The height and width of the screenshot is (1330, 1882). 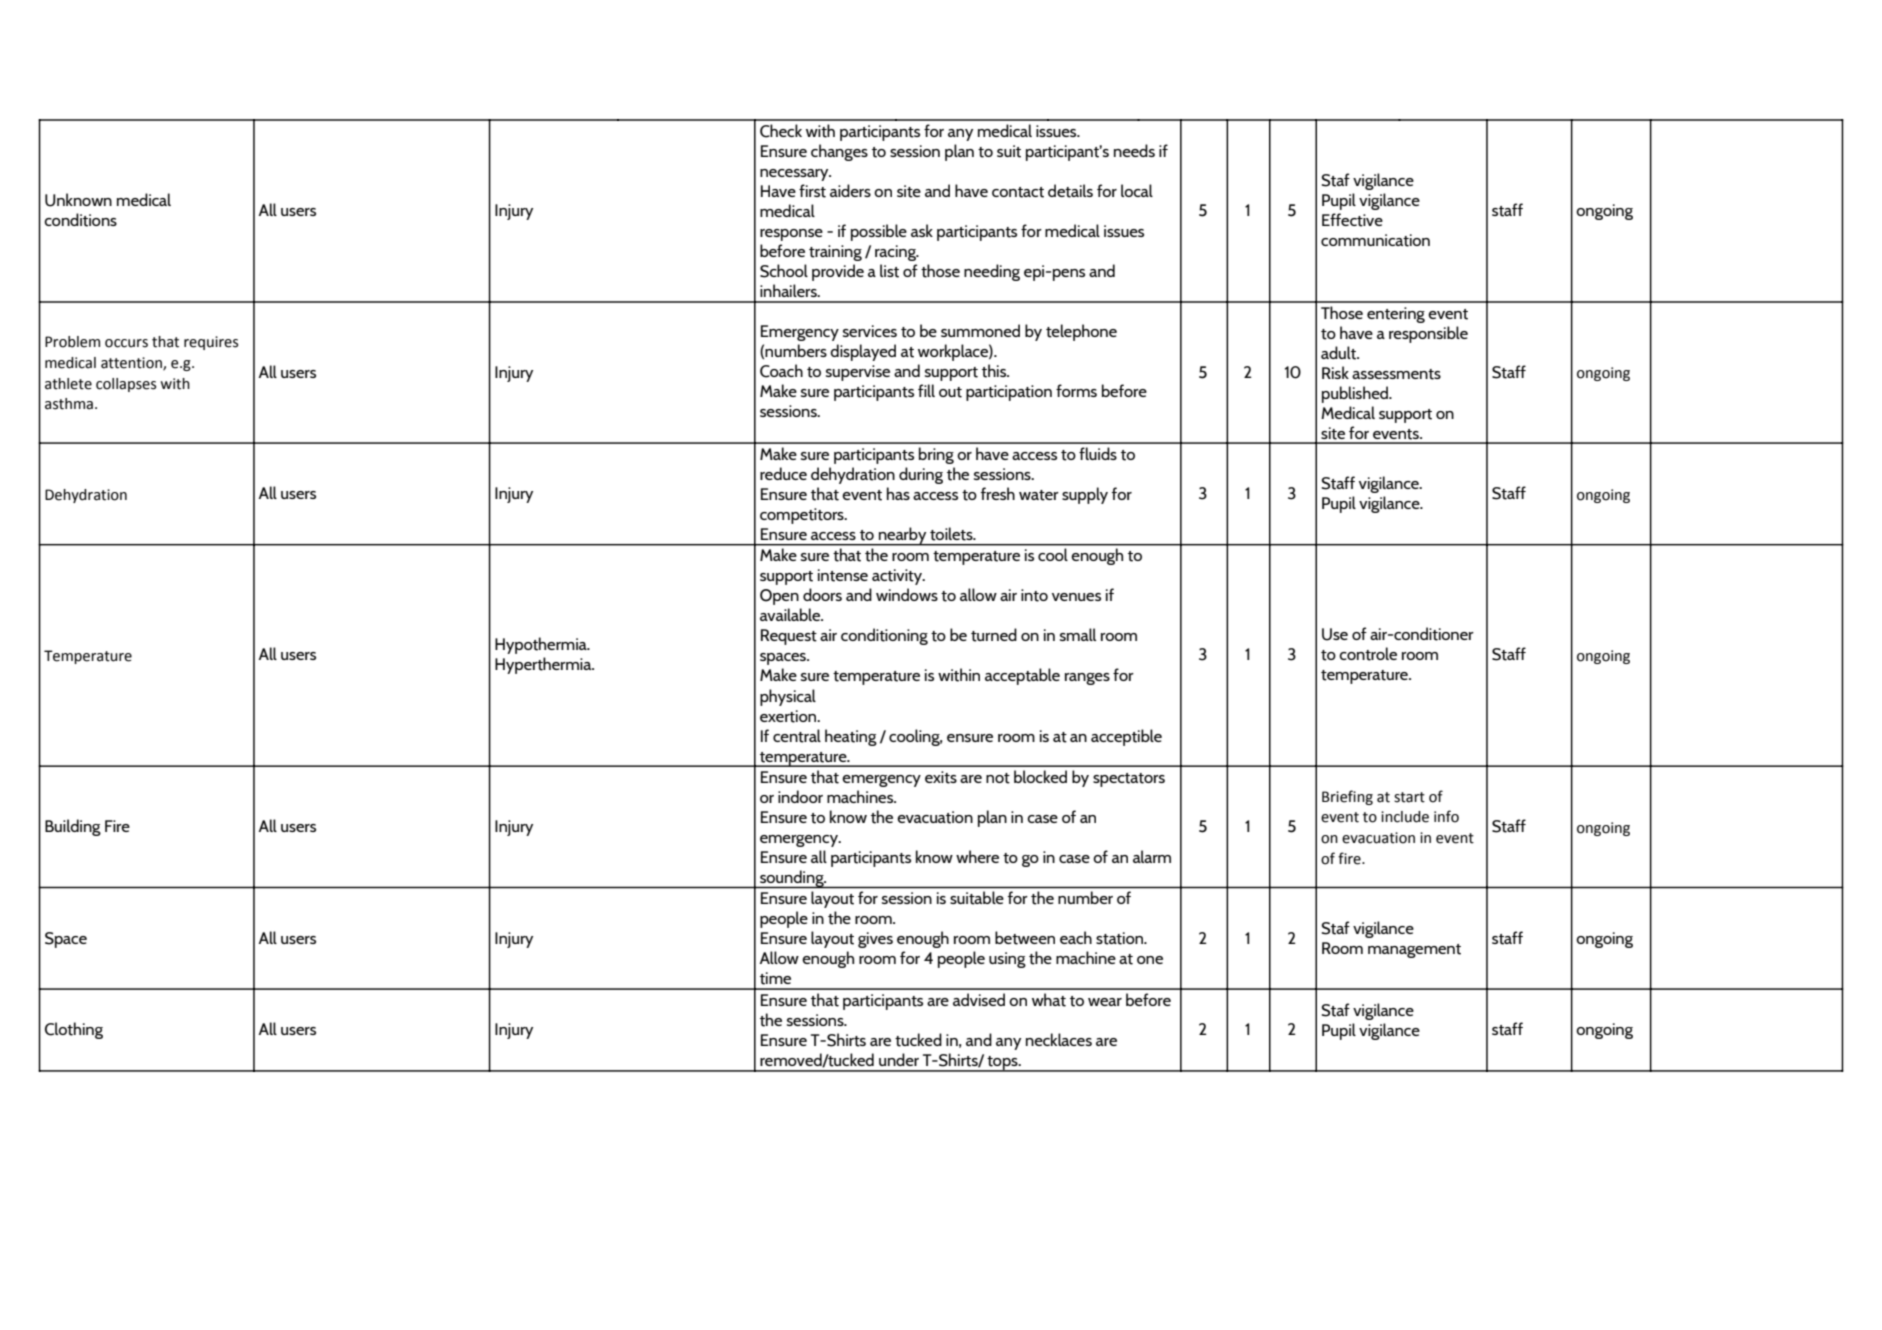 I want to click on reduce, so click(x=783, y=473).
